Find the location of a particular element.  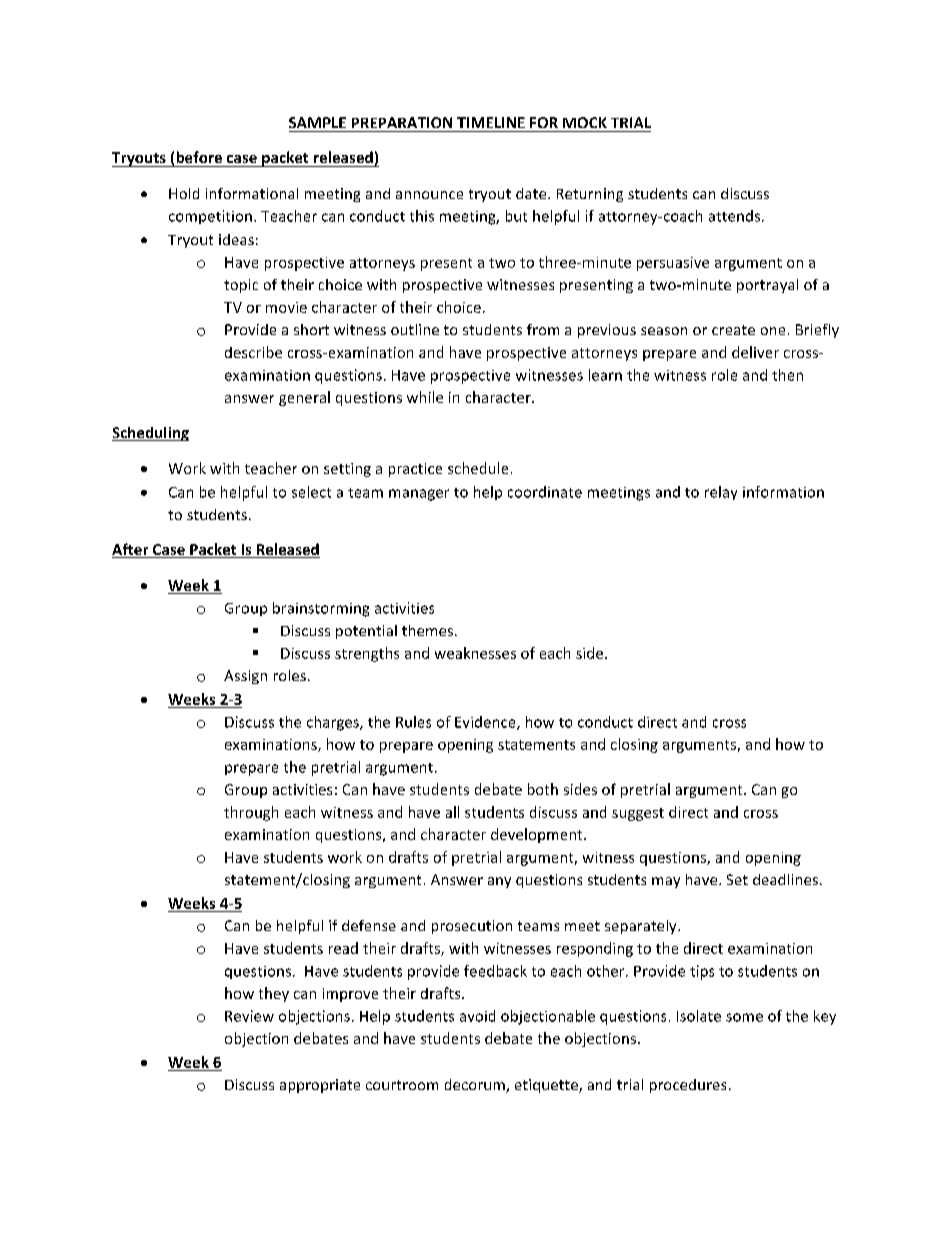

Review is located at coordinates (249, 1016).
